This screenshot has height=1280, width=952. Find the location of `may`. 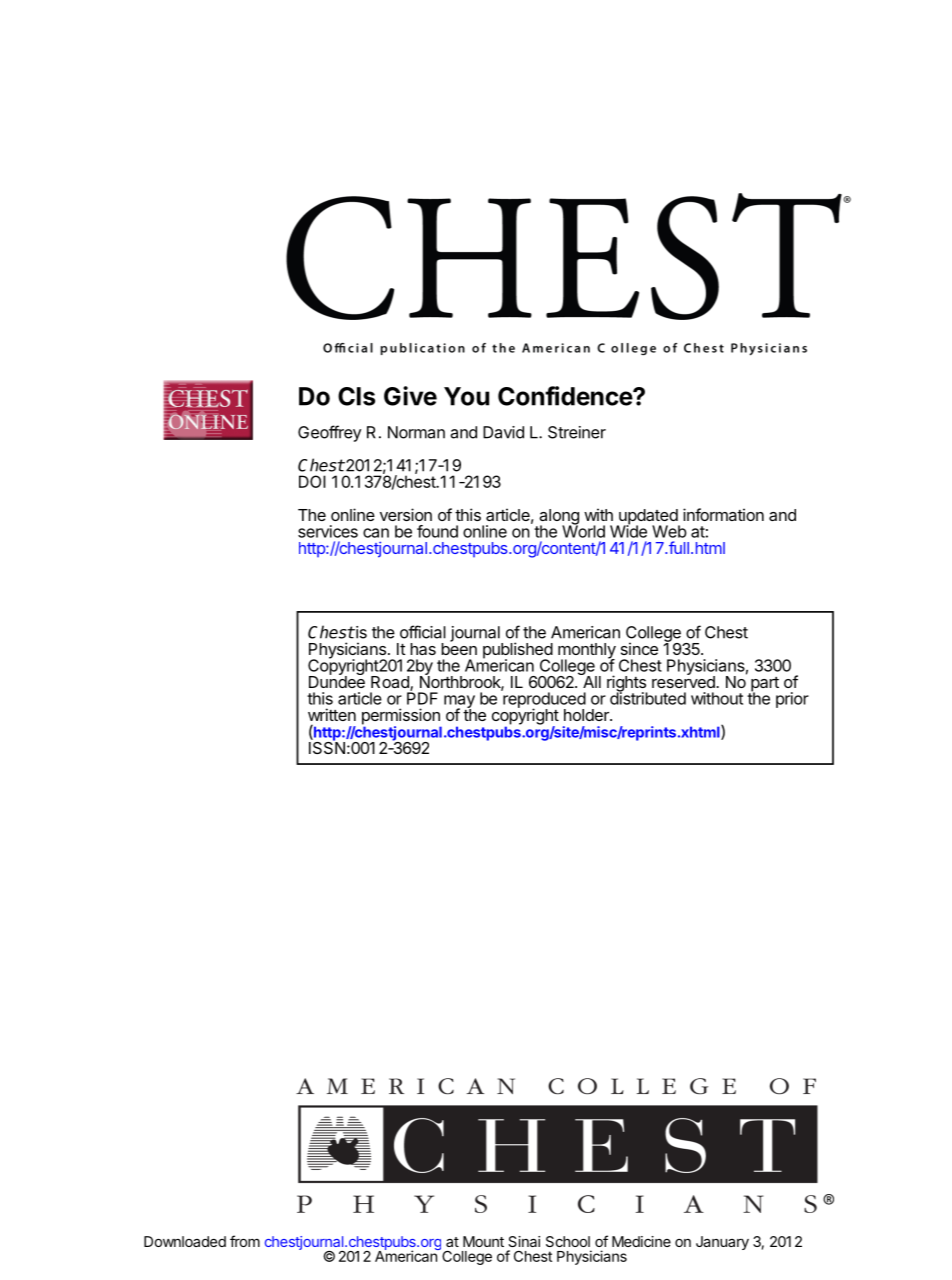

may is located at coordinates (459, 702).
